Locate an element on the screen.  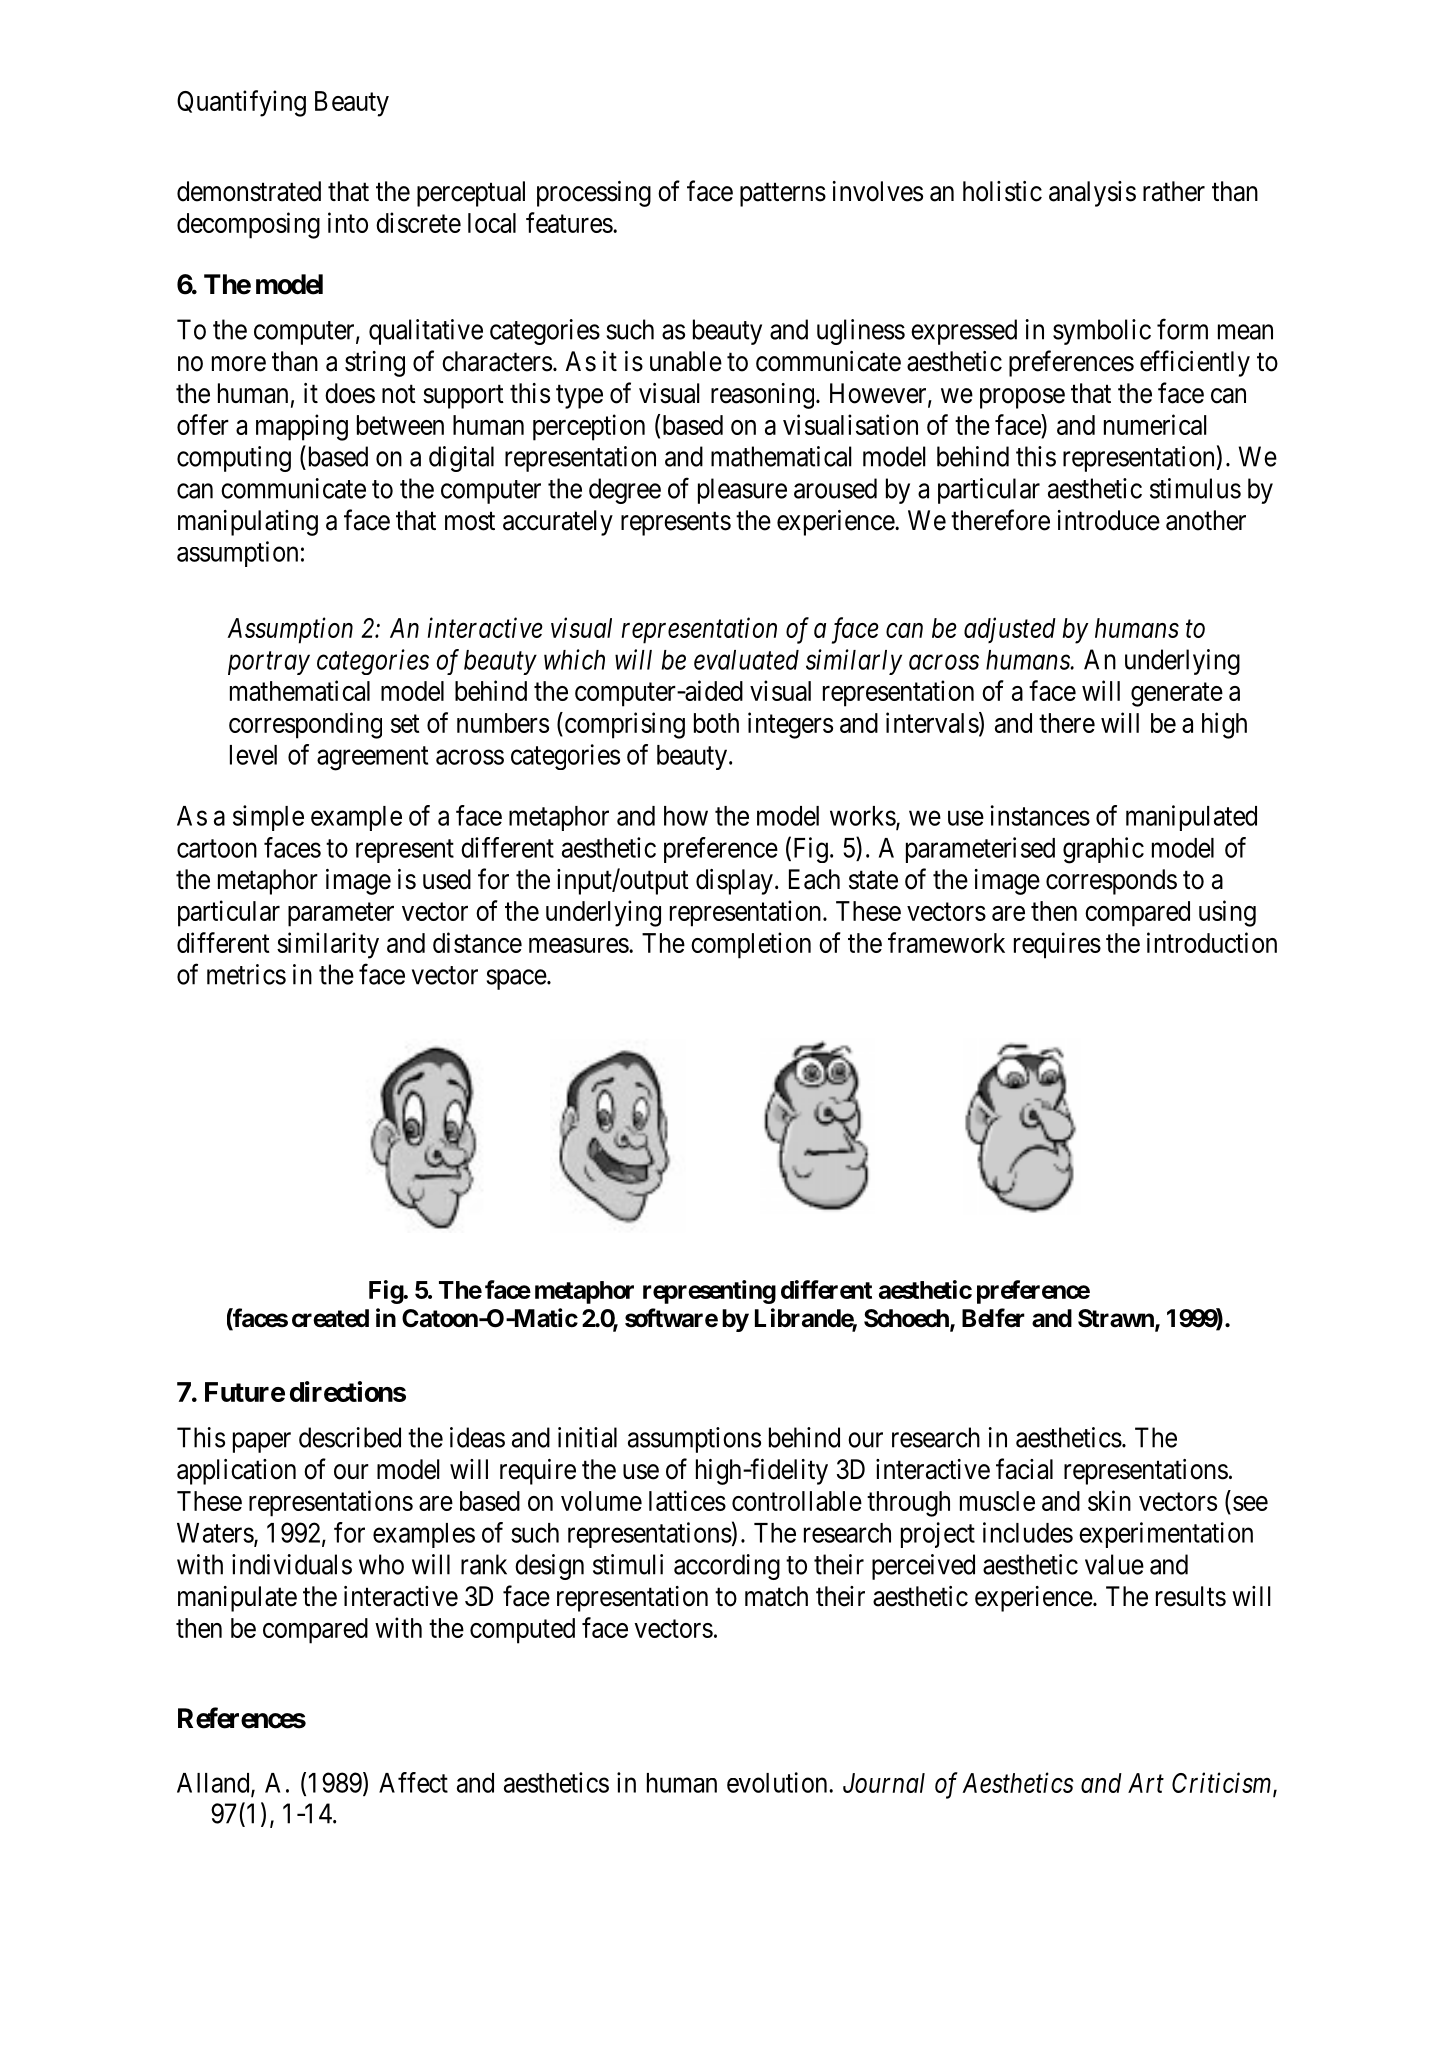
rather is located at coordinates (1174, 191).
